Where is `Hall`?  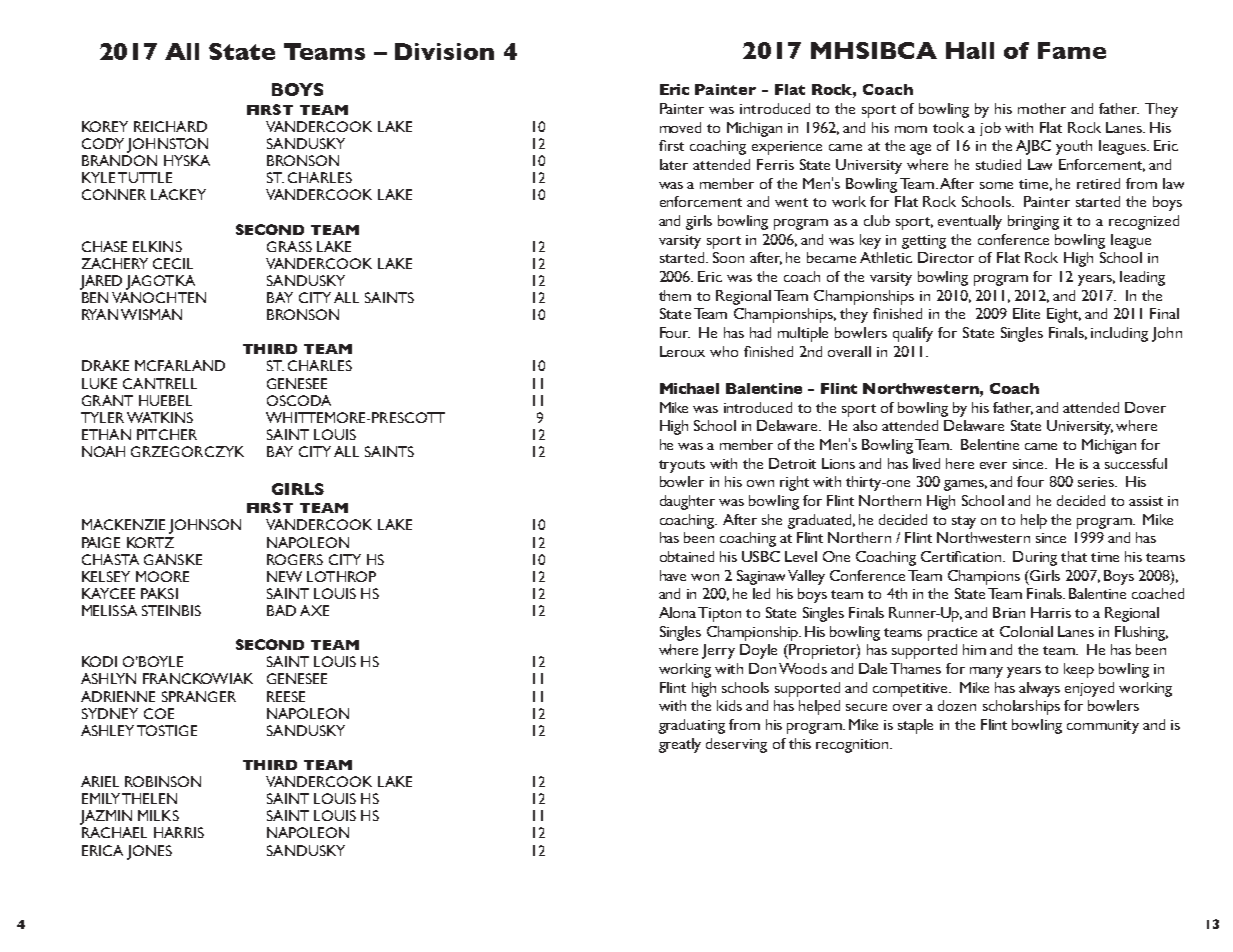
Hall is located at coordinates (970, 50).
